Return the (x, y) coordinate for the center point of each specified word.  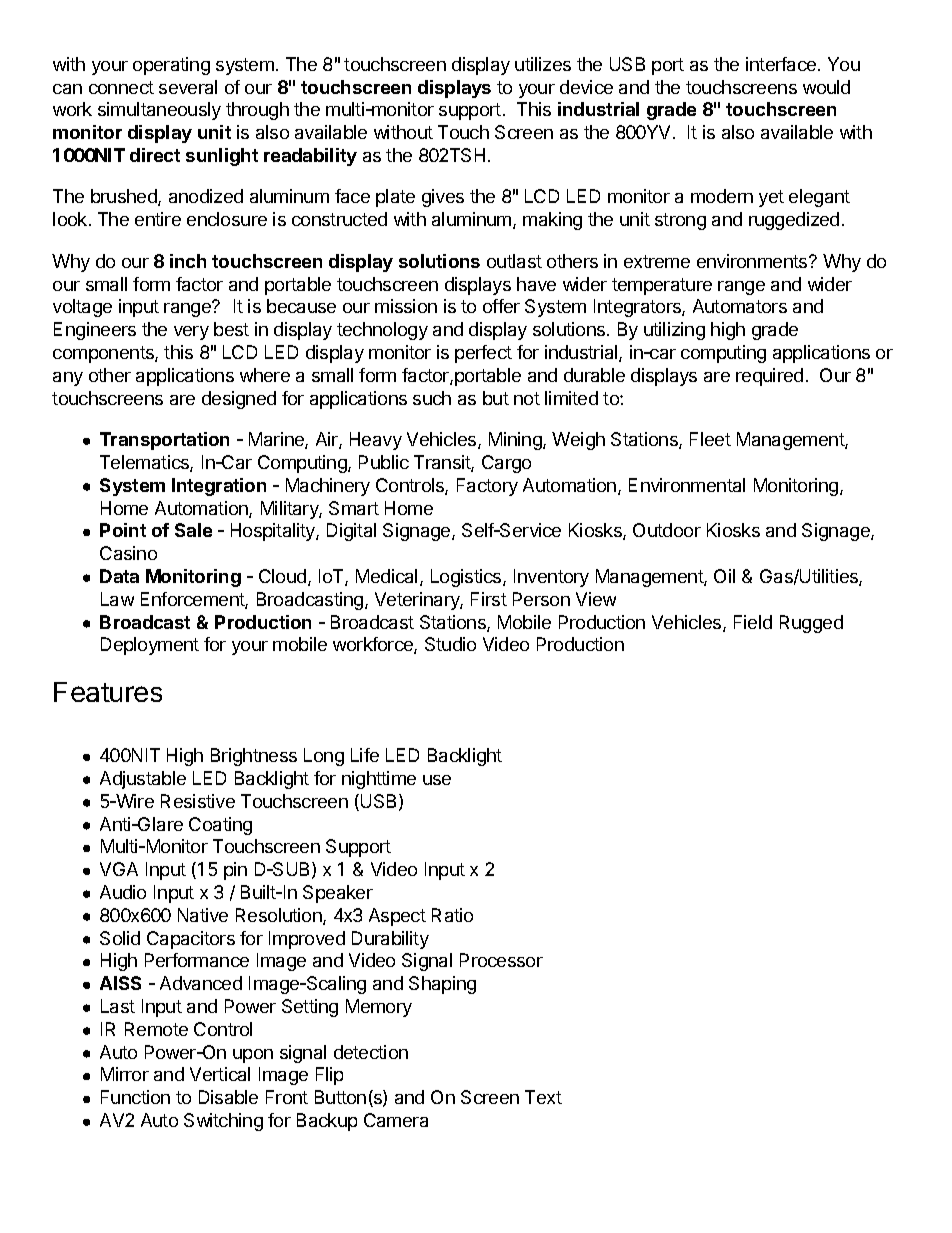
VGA (119, 869)
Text (543, 1097)
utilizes (543, 64)
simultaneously (159, 111)
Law (117, 599)
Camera (396, 1120)
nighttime (379, 780)
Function (135, 1097)
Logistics (467, 578)
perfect (483, 354)
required (769, 377)
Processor (501, 960)
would (826, 87)
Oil (724, 576)
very (191, 333)
